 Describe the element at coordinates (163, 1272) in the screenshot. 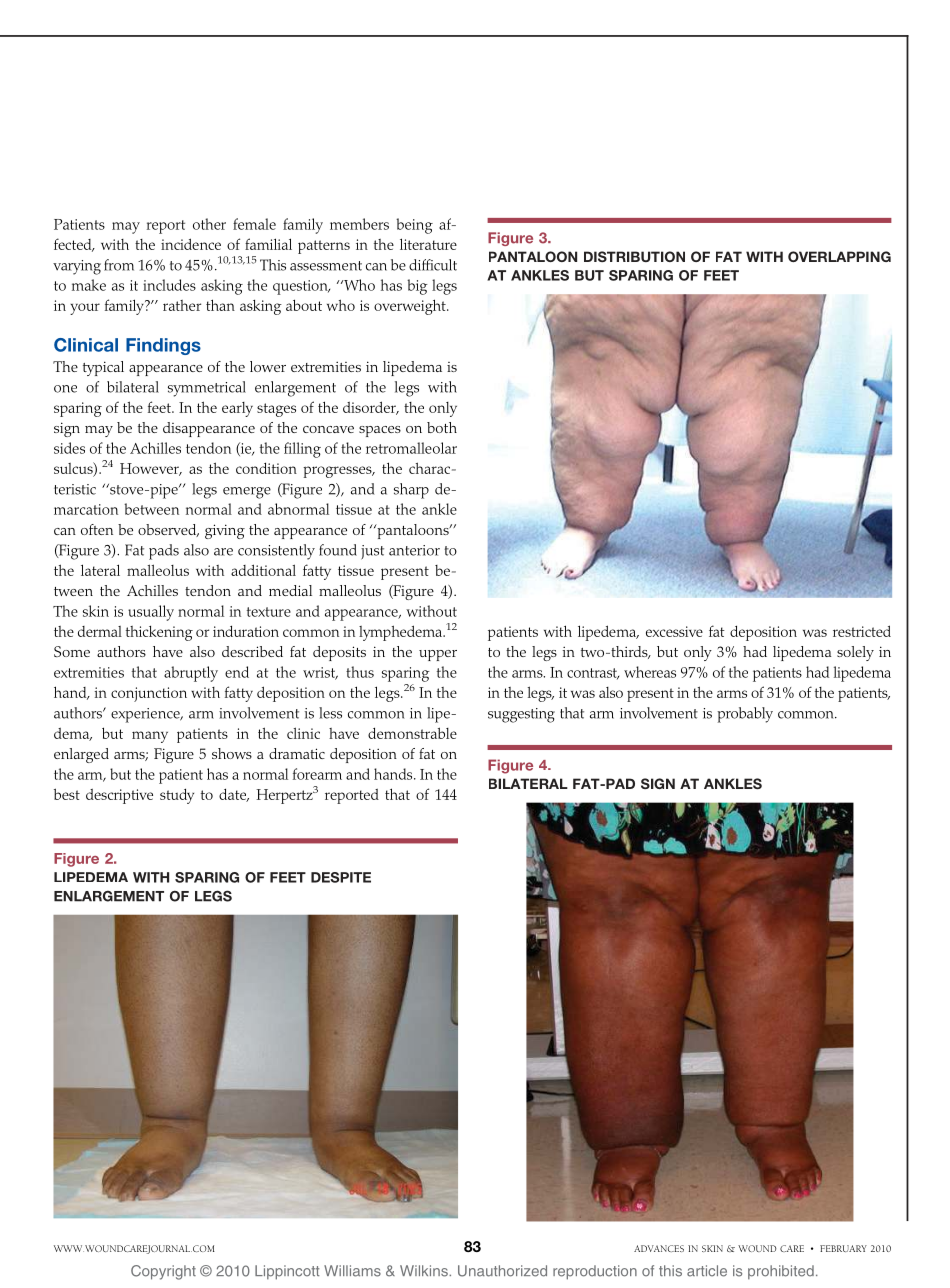

I see `Copyright` at that location.
